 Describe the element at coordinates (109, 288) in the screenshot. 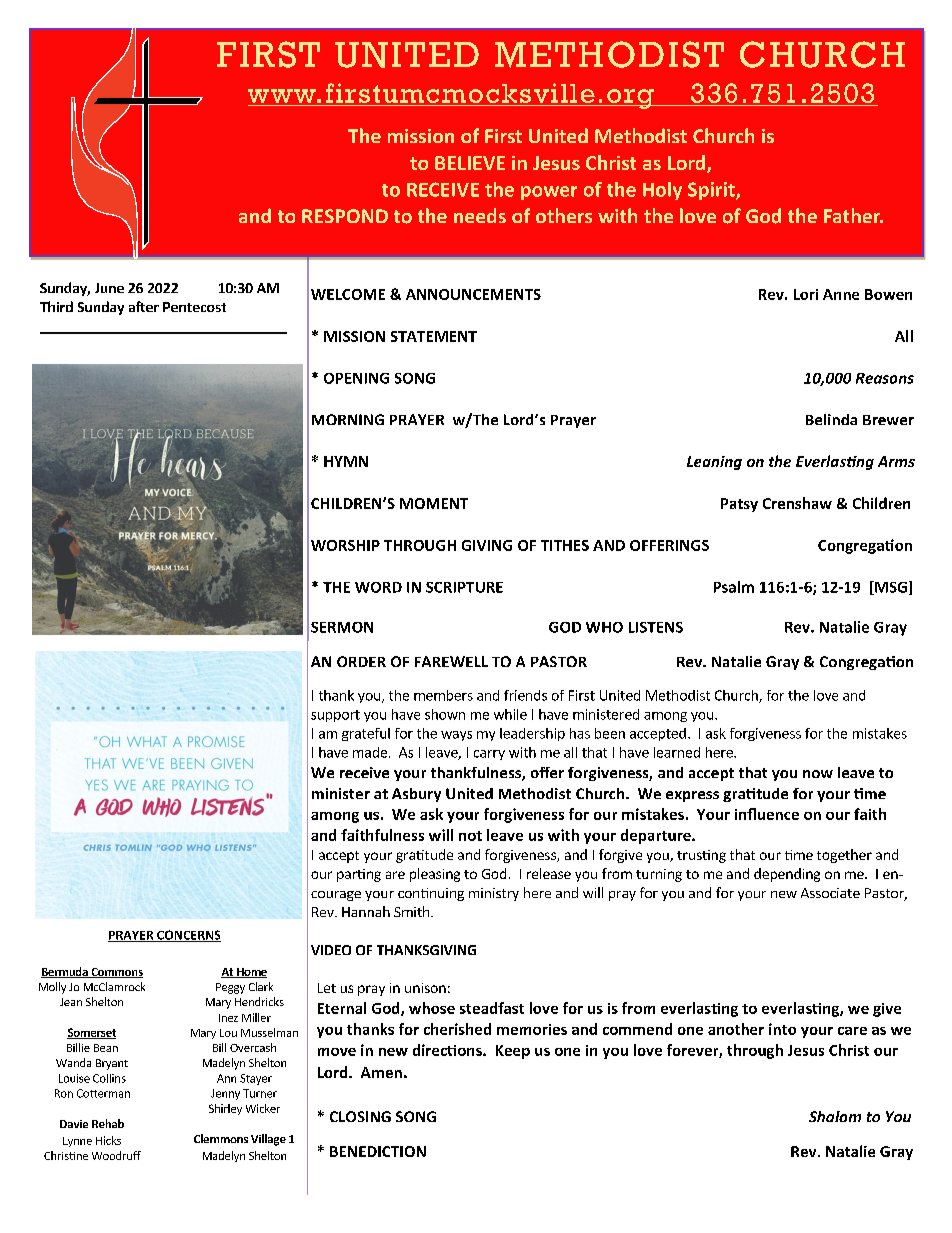

I see `June` at that location.
